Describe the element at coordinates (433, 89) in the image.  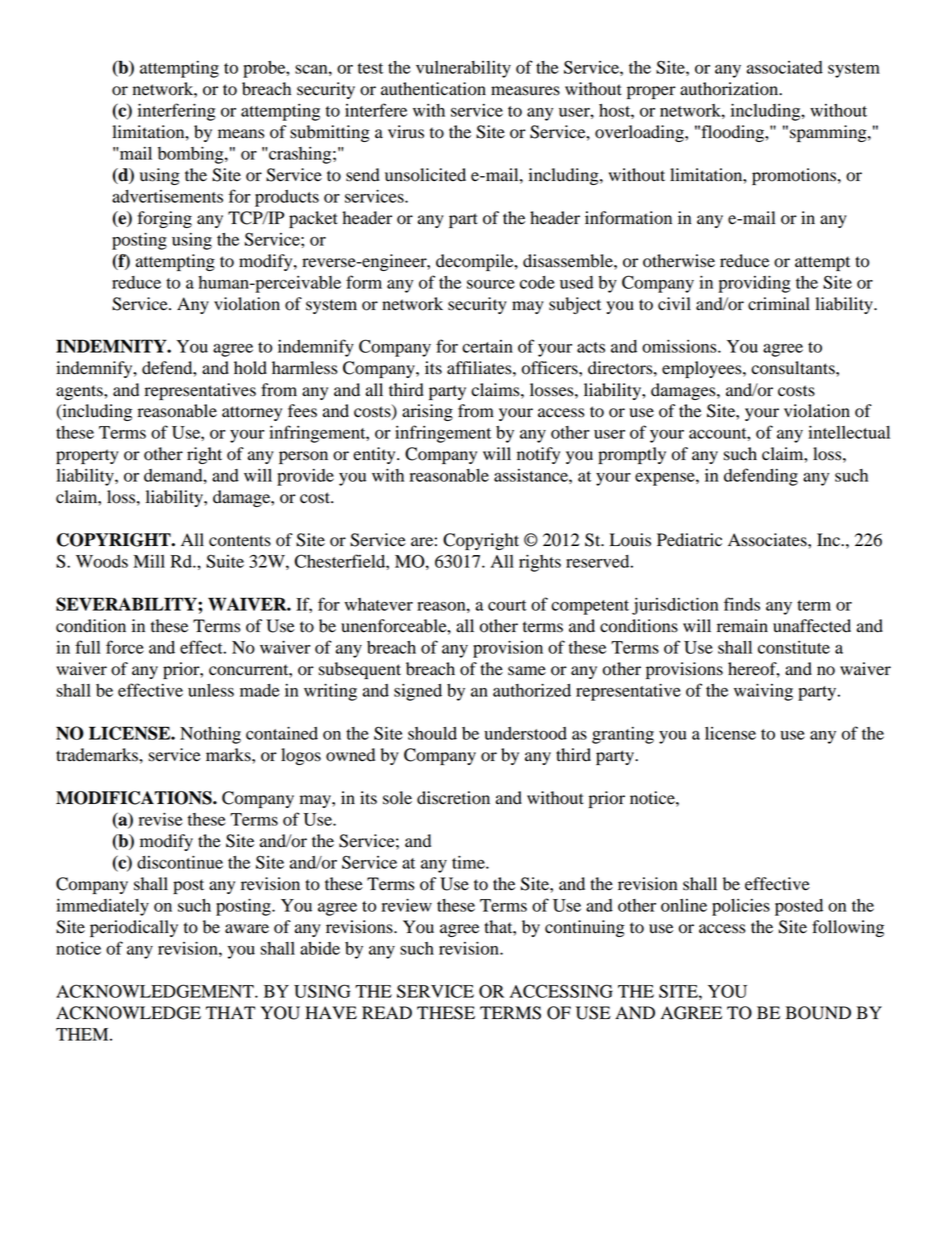
I see `authentication` at that location.
